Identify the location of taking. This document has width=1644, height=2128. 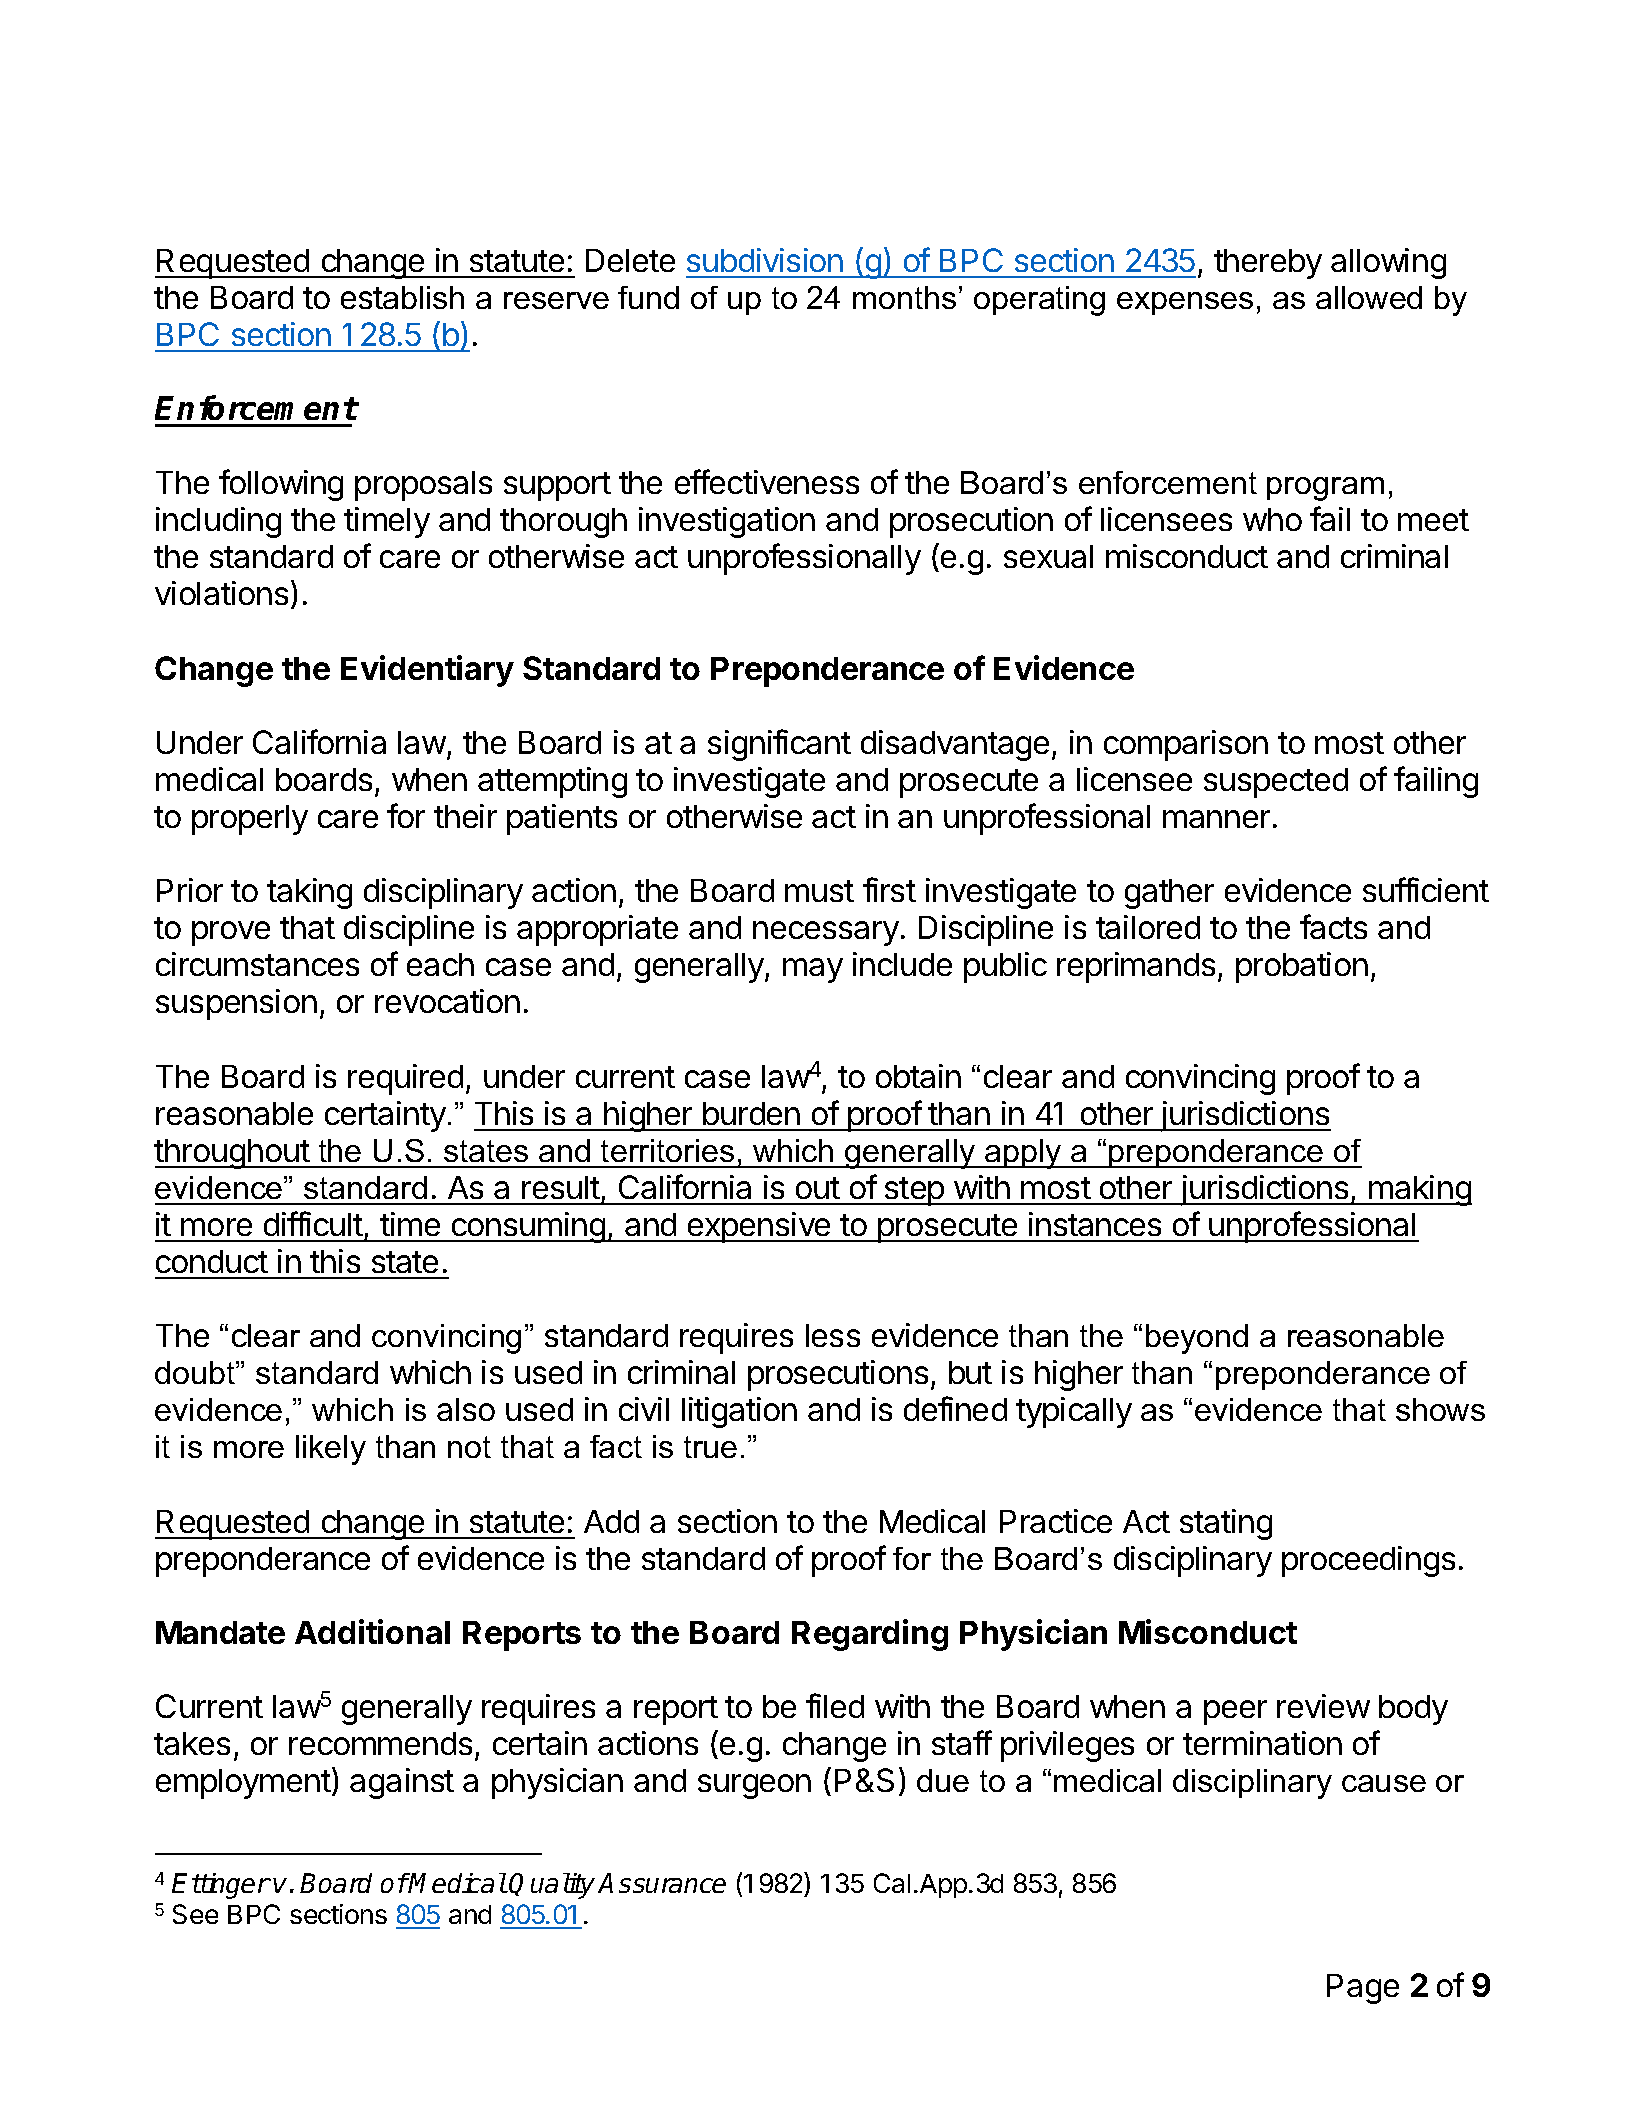
(309, 893).
